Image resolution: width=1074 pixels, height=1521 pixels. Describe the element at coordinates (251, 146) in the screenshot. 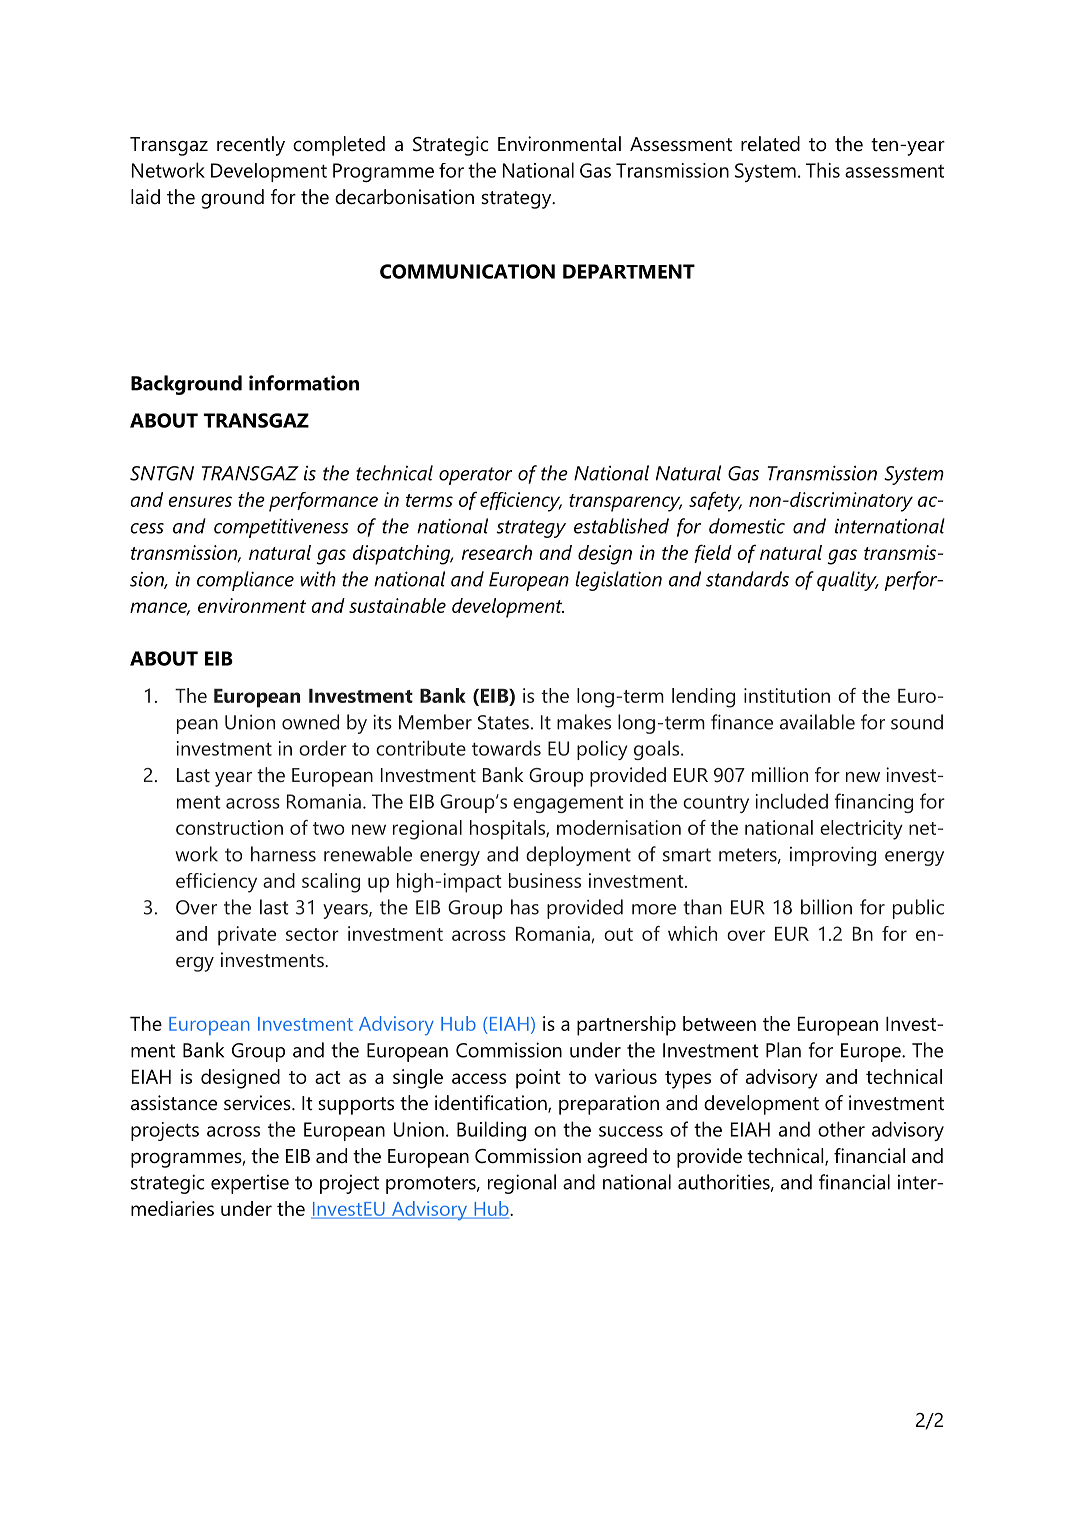

I see `recently` at that location.
